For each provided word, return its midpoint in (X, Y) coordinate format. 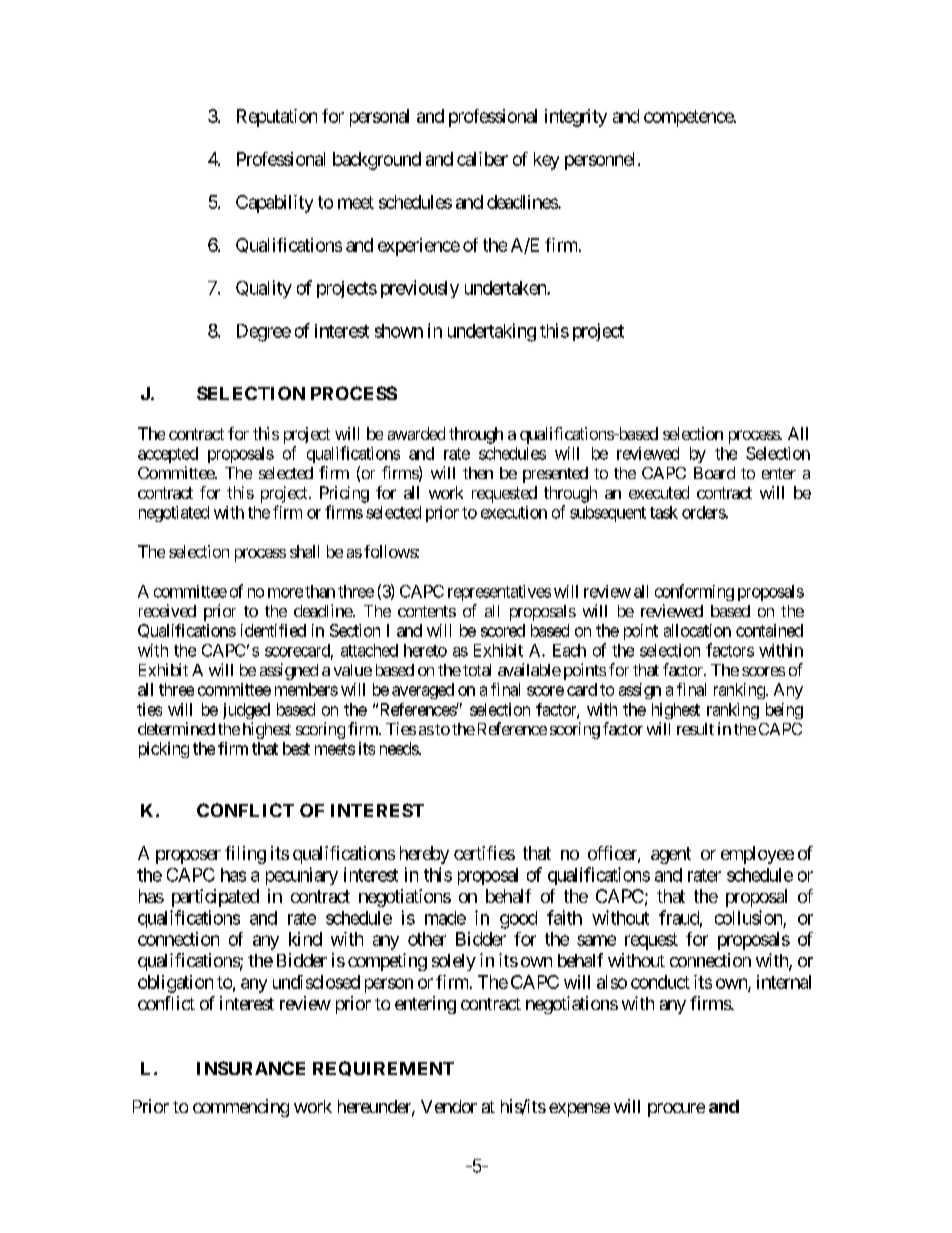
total (477, 670)
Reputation (277, 118)
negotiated (174, 514)
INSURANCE (251, 1068)
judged (246, 711)
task (664, 512)
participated (215, 898)
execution (514, 512)
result (695, 729)
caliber (482, 159)
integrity (576, 118)
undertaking (492, 332)
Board (714, 473)
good (518, 920)
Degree (264, 333)
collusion (748, 917)
